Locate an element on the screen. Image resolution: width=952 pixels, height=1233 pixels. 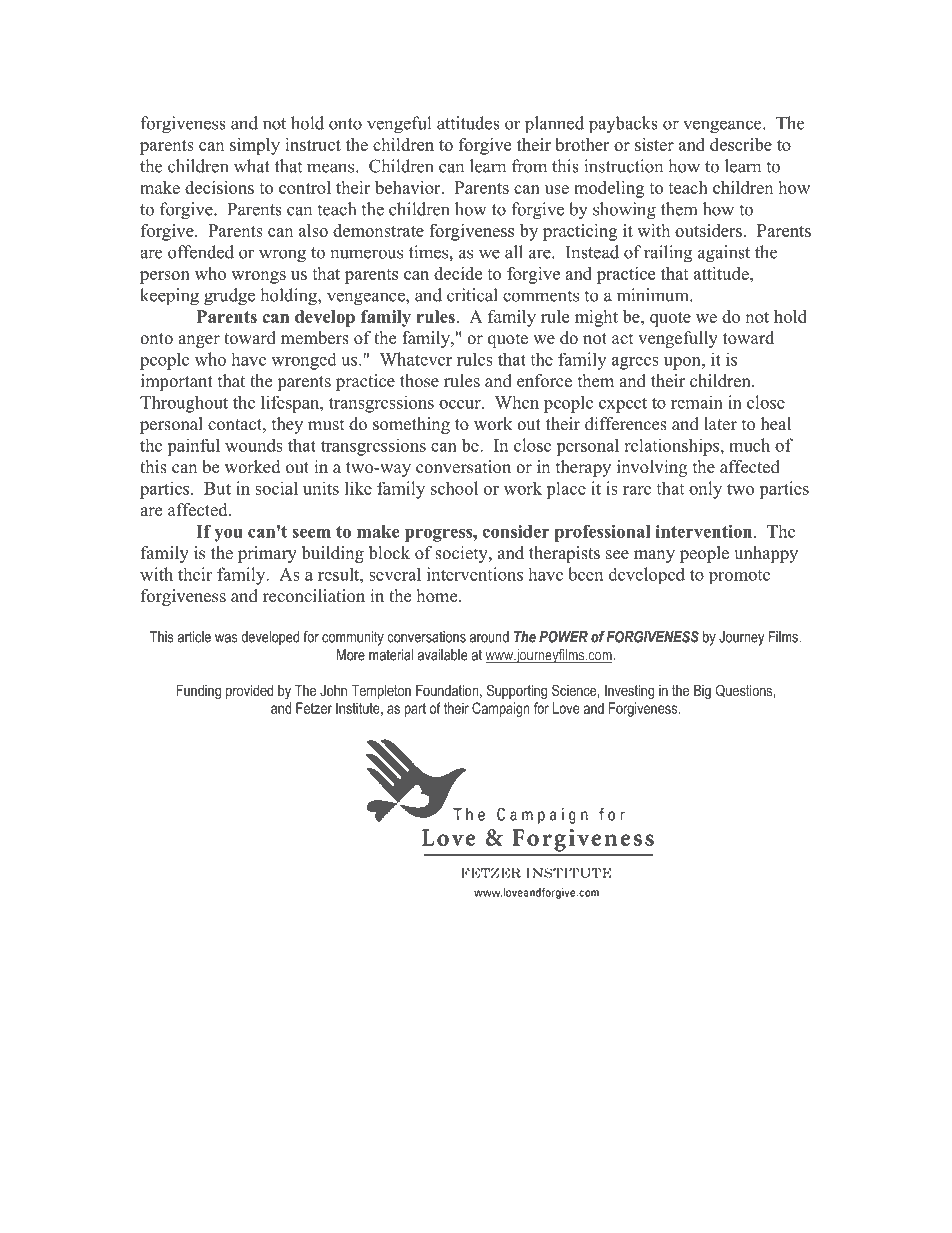
Supporting is located at coordinates (517, 692).
